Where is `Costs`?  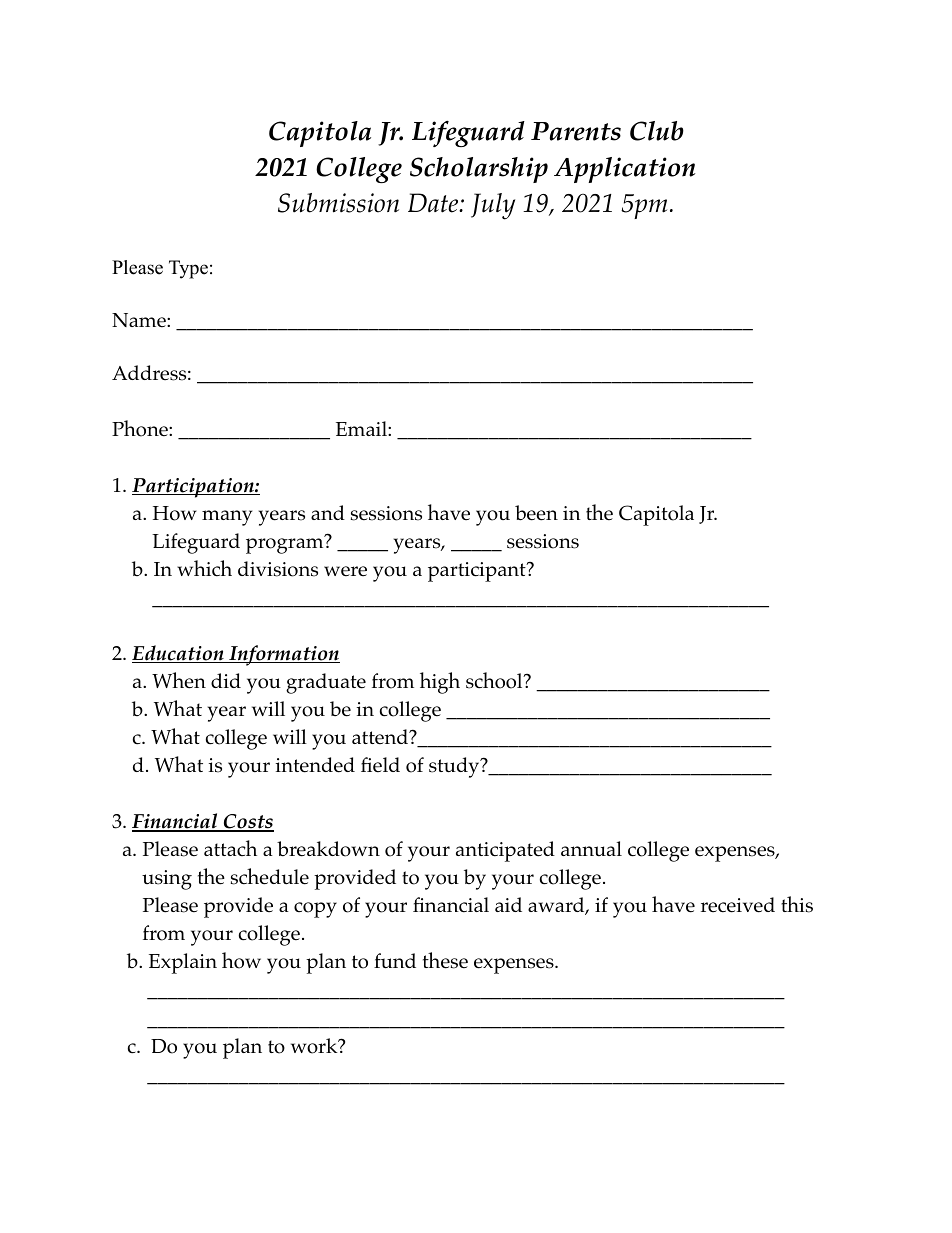
Costs is located at coordinates (248, 823).
